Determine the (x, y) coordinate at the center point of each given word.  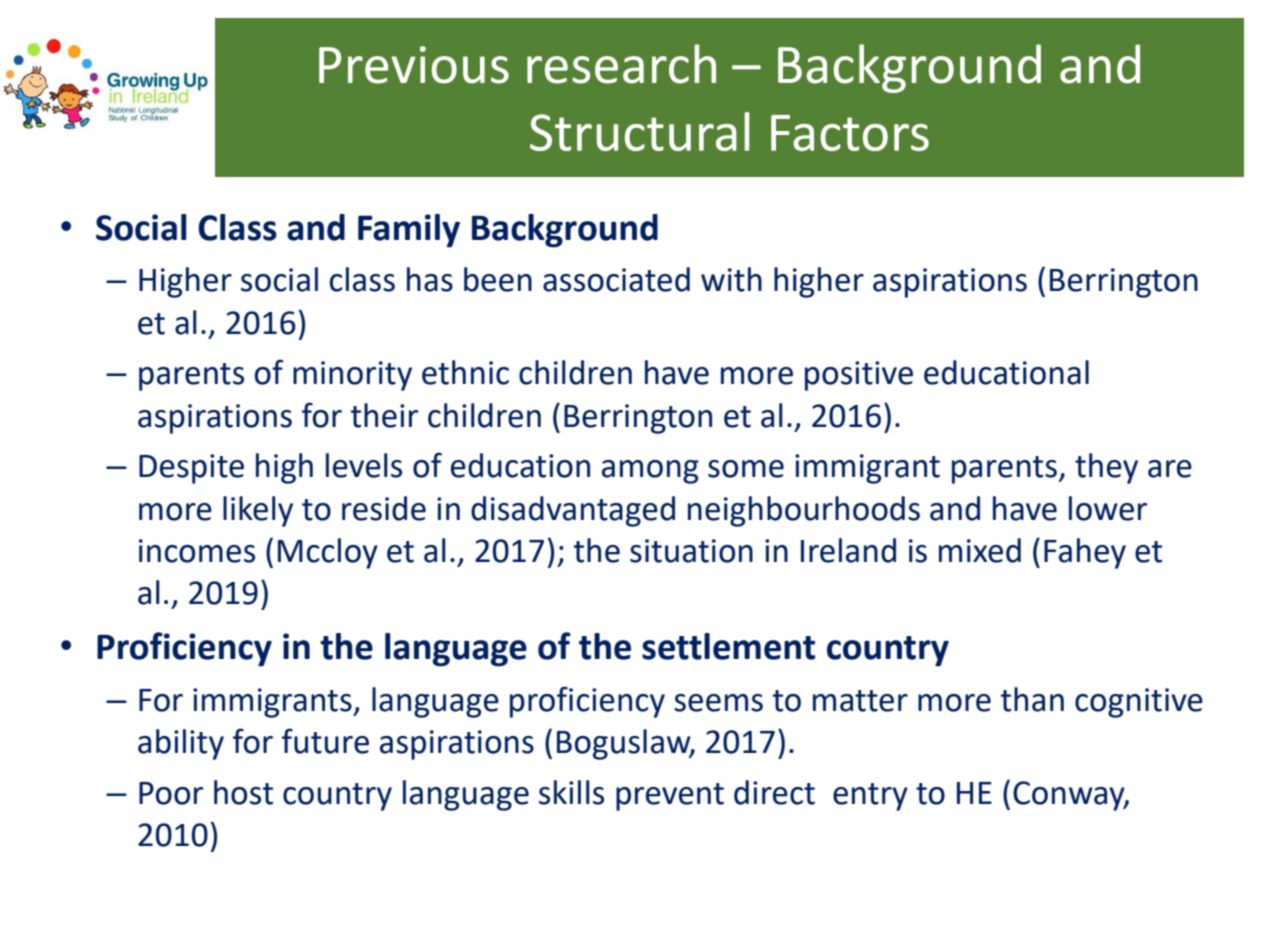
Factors (850, 133)
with (731, 279)
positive (859, 376)
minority (352, 376)
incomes (197, 551)
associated (616, 279)
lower (1108, 508)
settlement (728, 646)
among (650, 472)
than (1032, 699)
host (243, 792)
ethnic (465, 372)
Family (409, 231)
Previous (414, 65)
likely (258, 511)
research (621, 64)
